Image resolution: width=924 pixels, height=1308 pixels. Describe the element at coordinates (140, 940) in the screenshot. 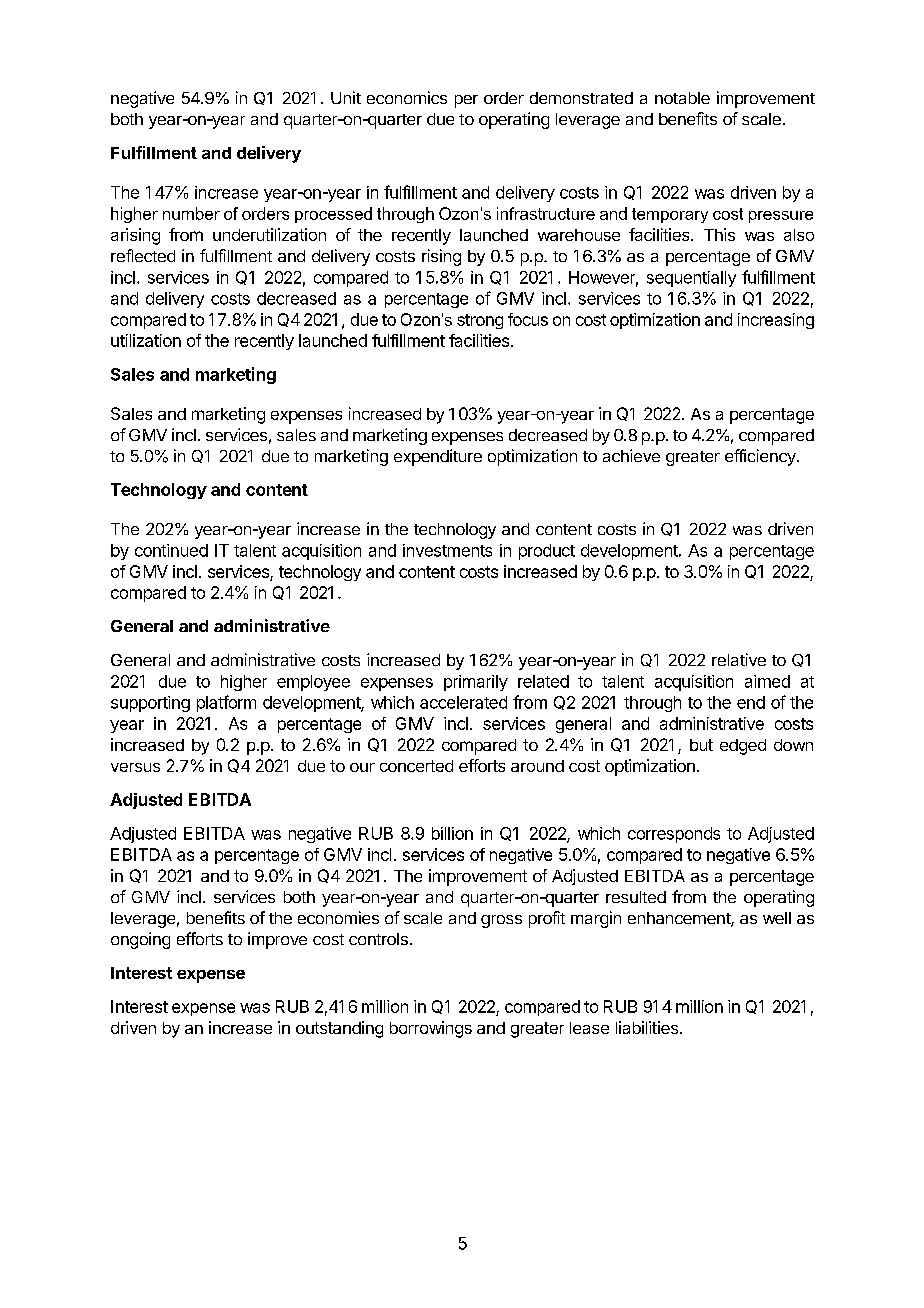

I see `ongoing` at that location.
